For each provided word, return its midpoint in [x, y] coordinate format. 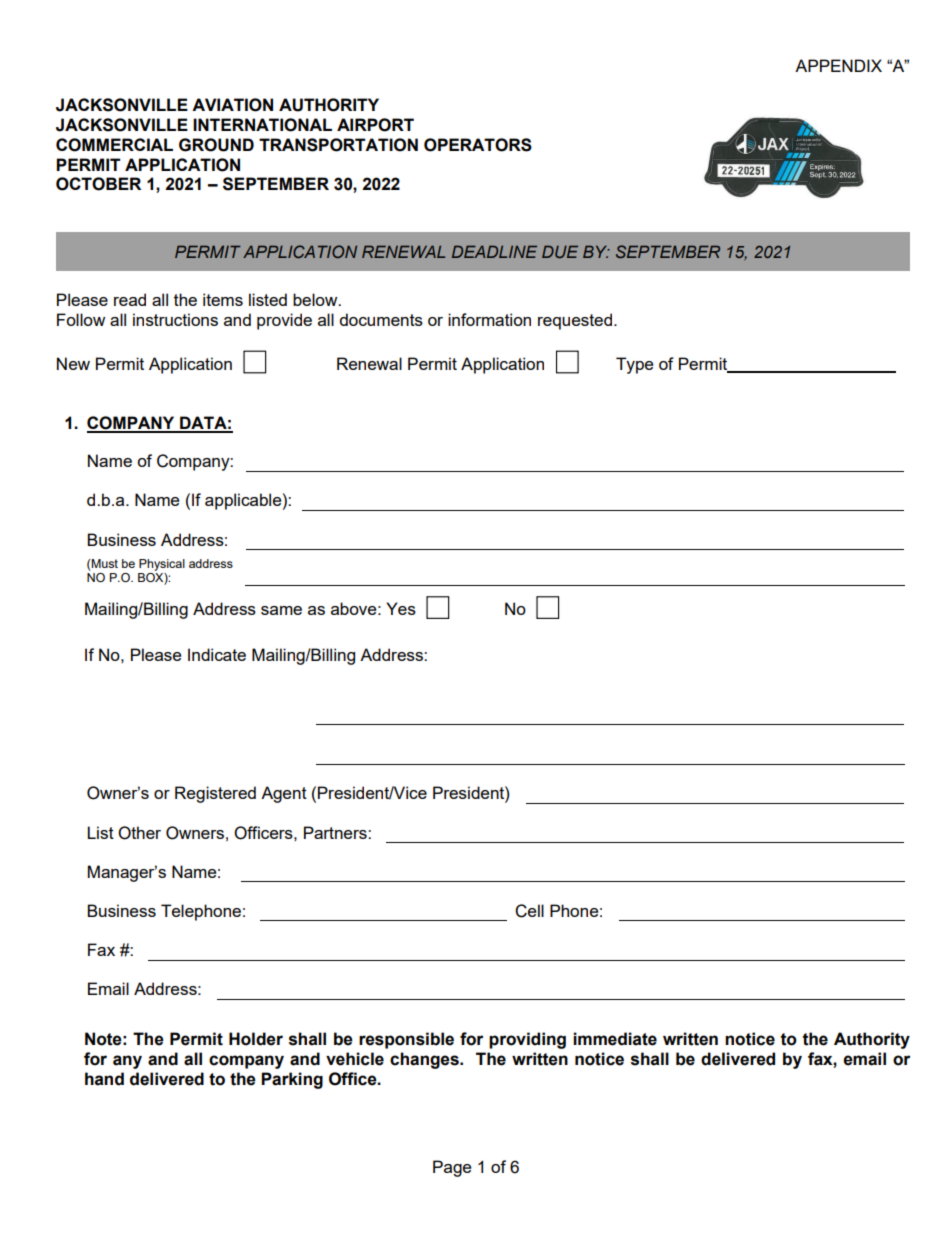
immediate [615, 1039]
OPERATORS [478, 145]
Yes [401, 608]
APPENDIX [838, 65]
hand [104, 1079]
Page [452, 1168]
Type [634, 365]
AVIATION [232, 105]
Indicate [217, 654]
